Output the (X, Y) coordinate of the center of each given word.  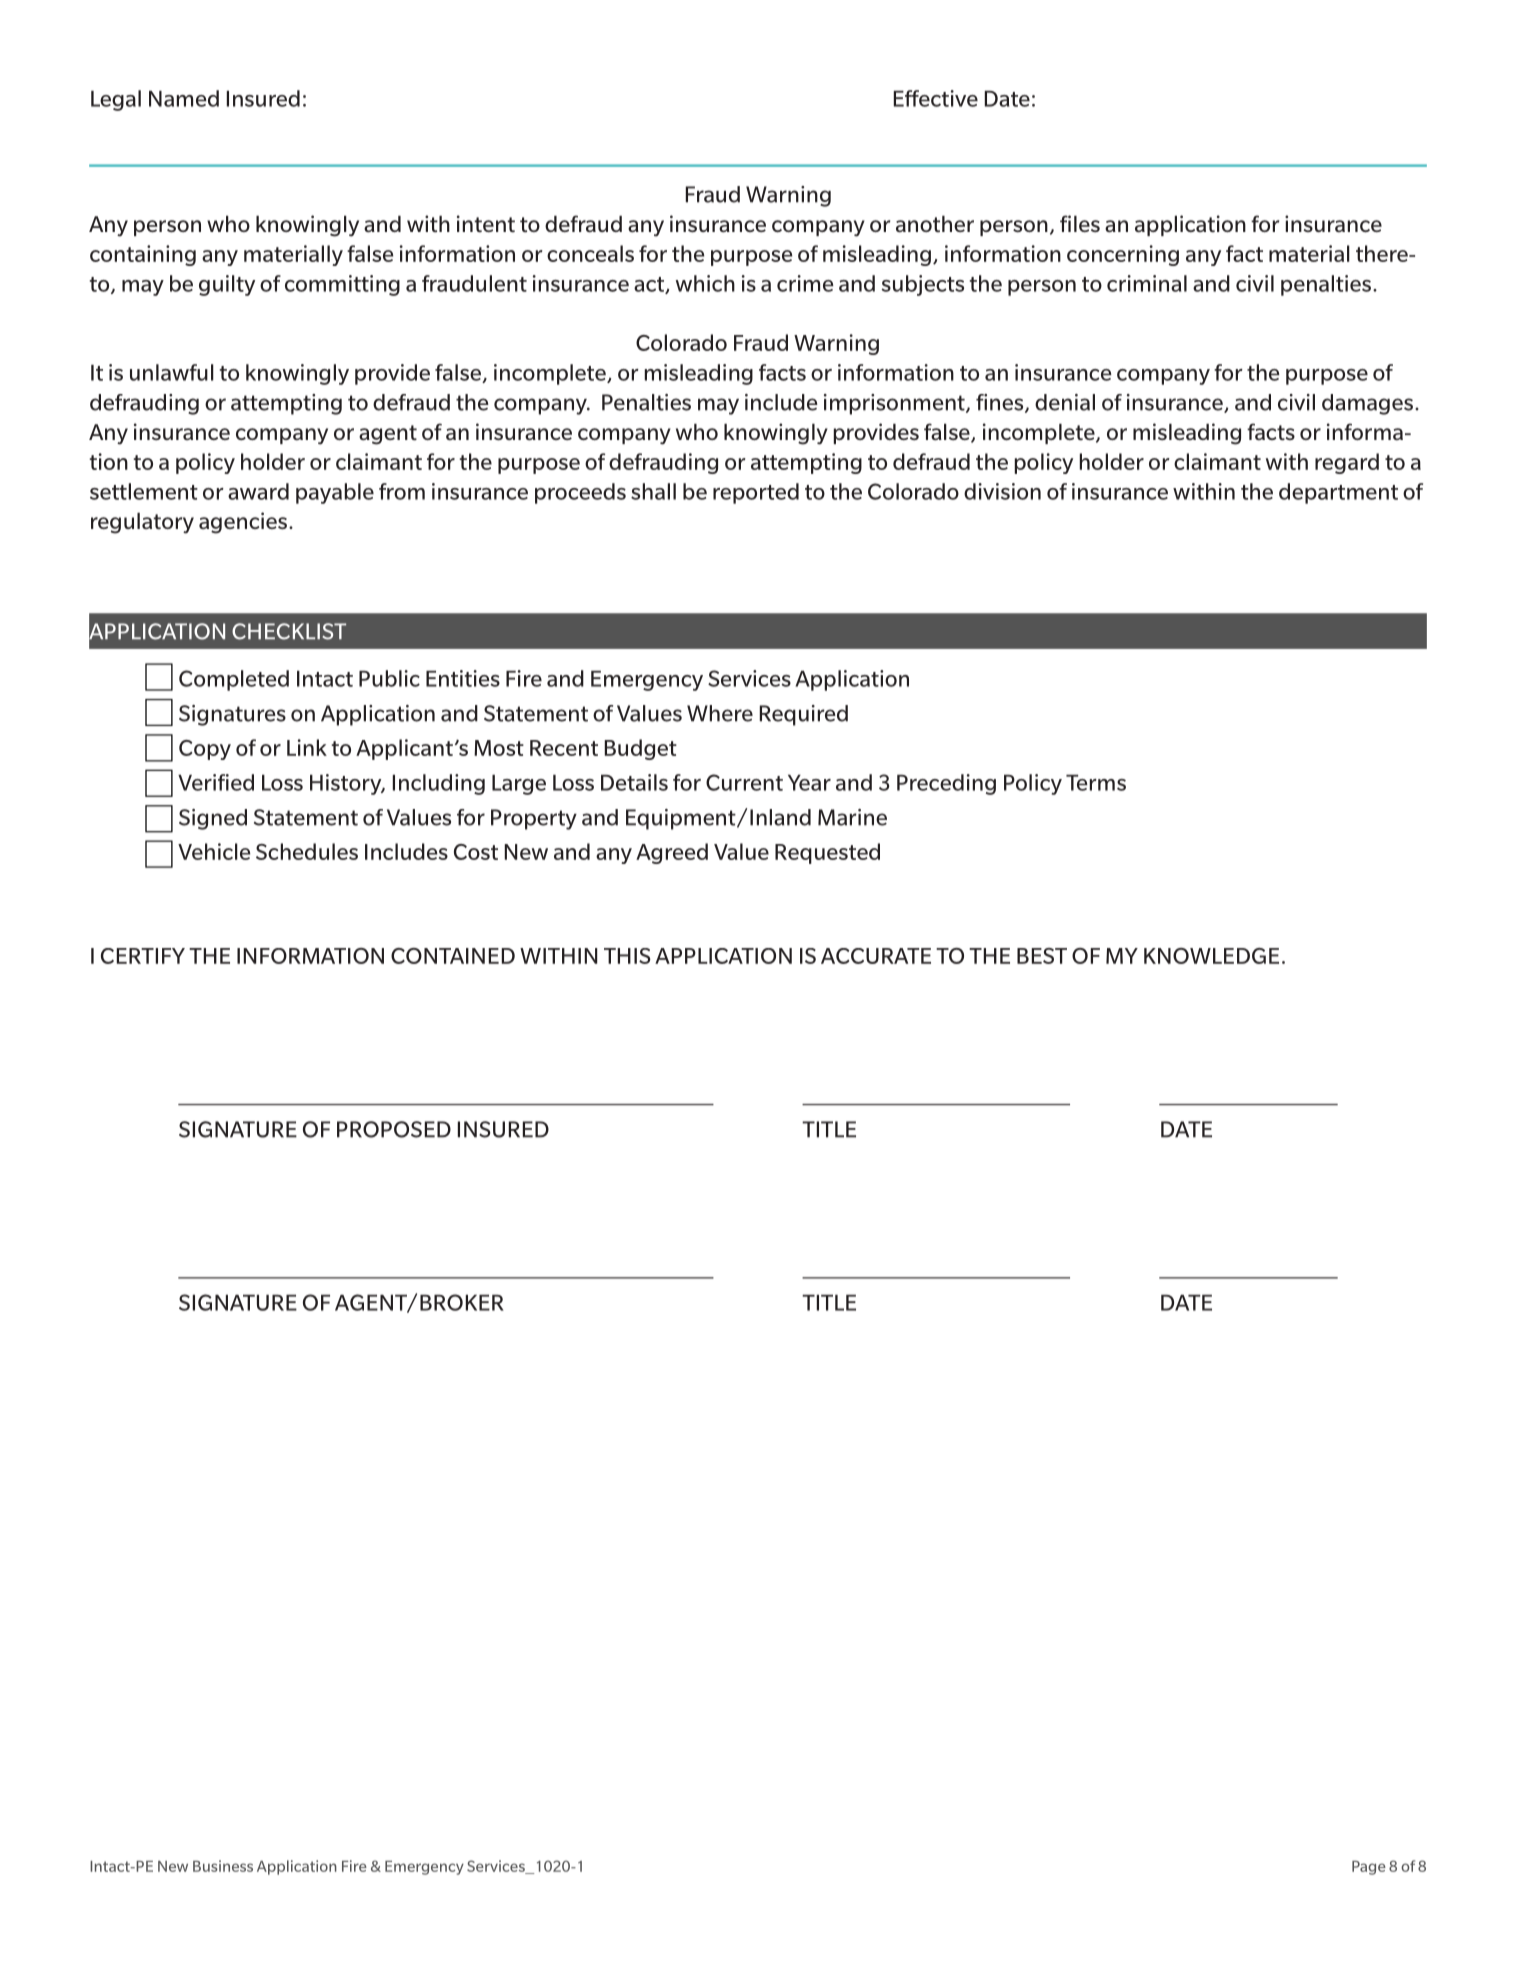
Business (223, 1866)
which (705, 283)
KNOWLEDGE (1211, 956)
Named (184, 98)
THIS (627, 956)
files (1080, 223)
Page (1369, 1868)
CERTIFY (143, 956)
